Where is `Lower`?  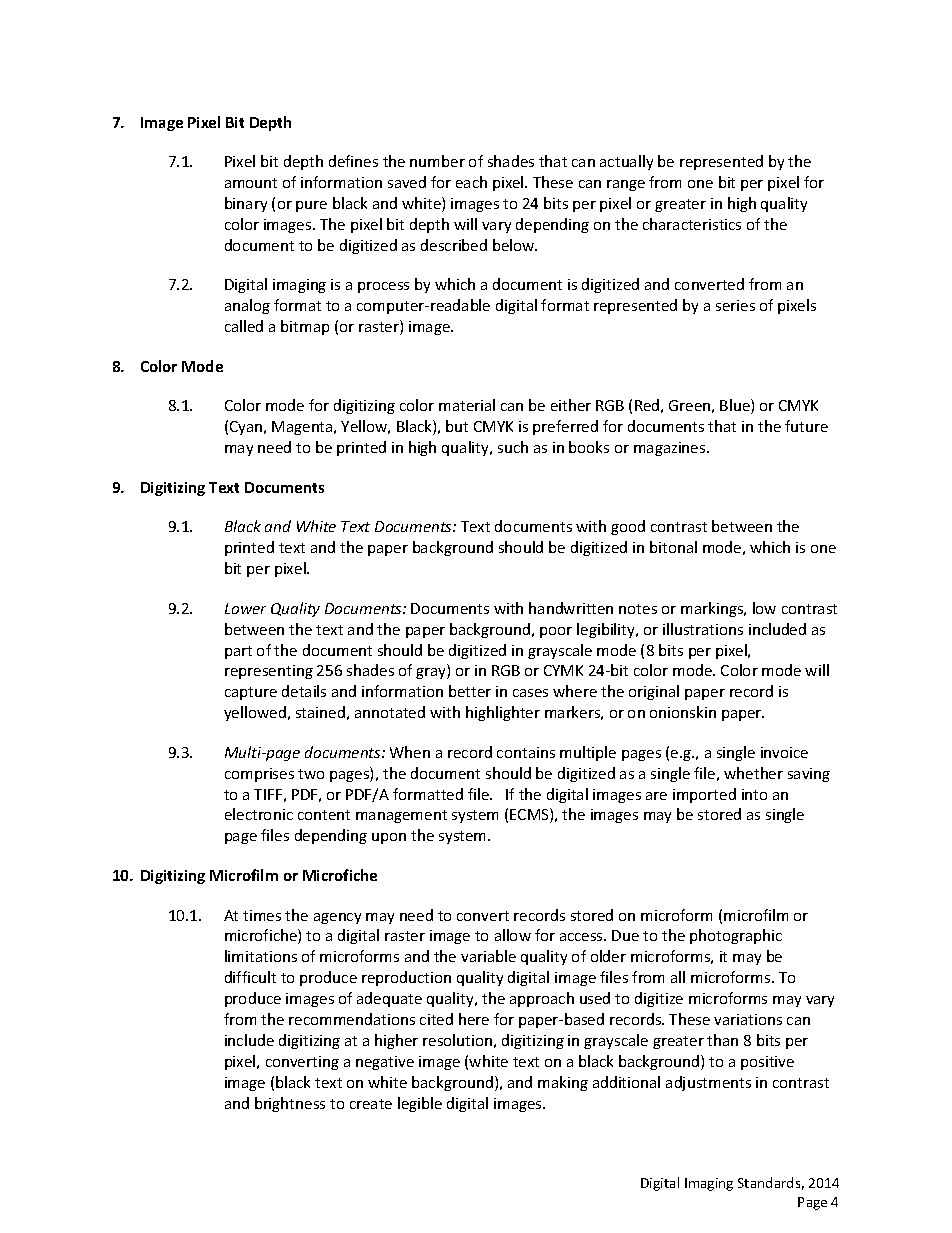
Lower is located at coordinates (245, 608).
